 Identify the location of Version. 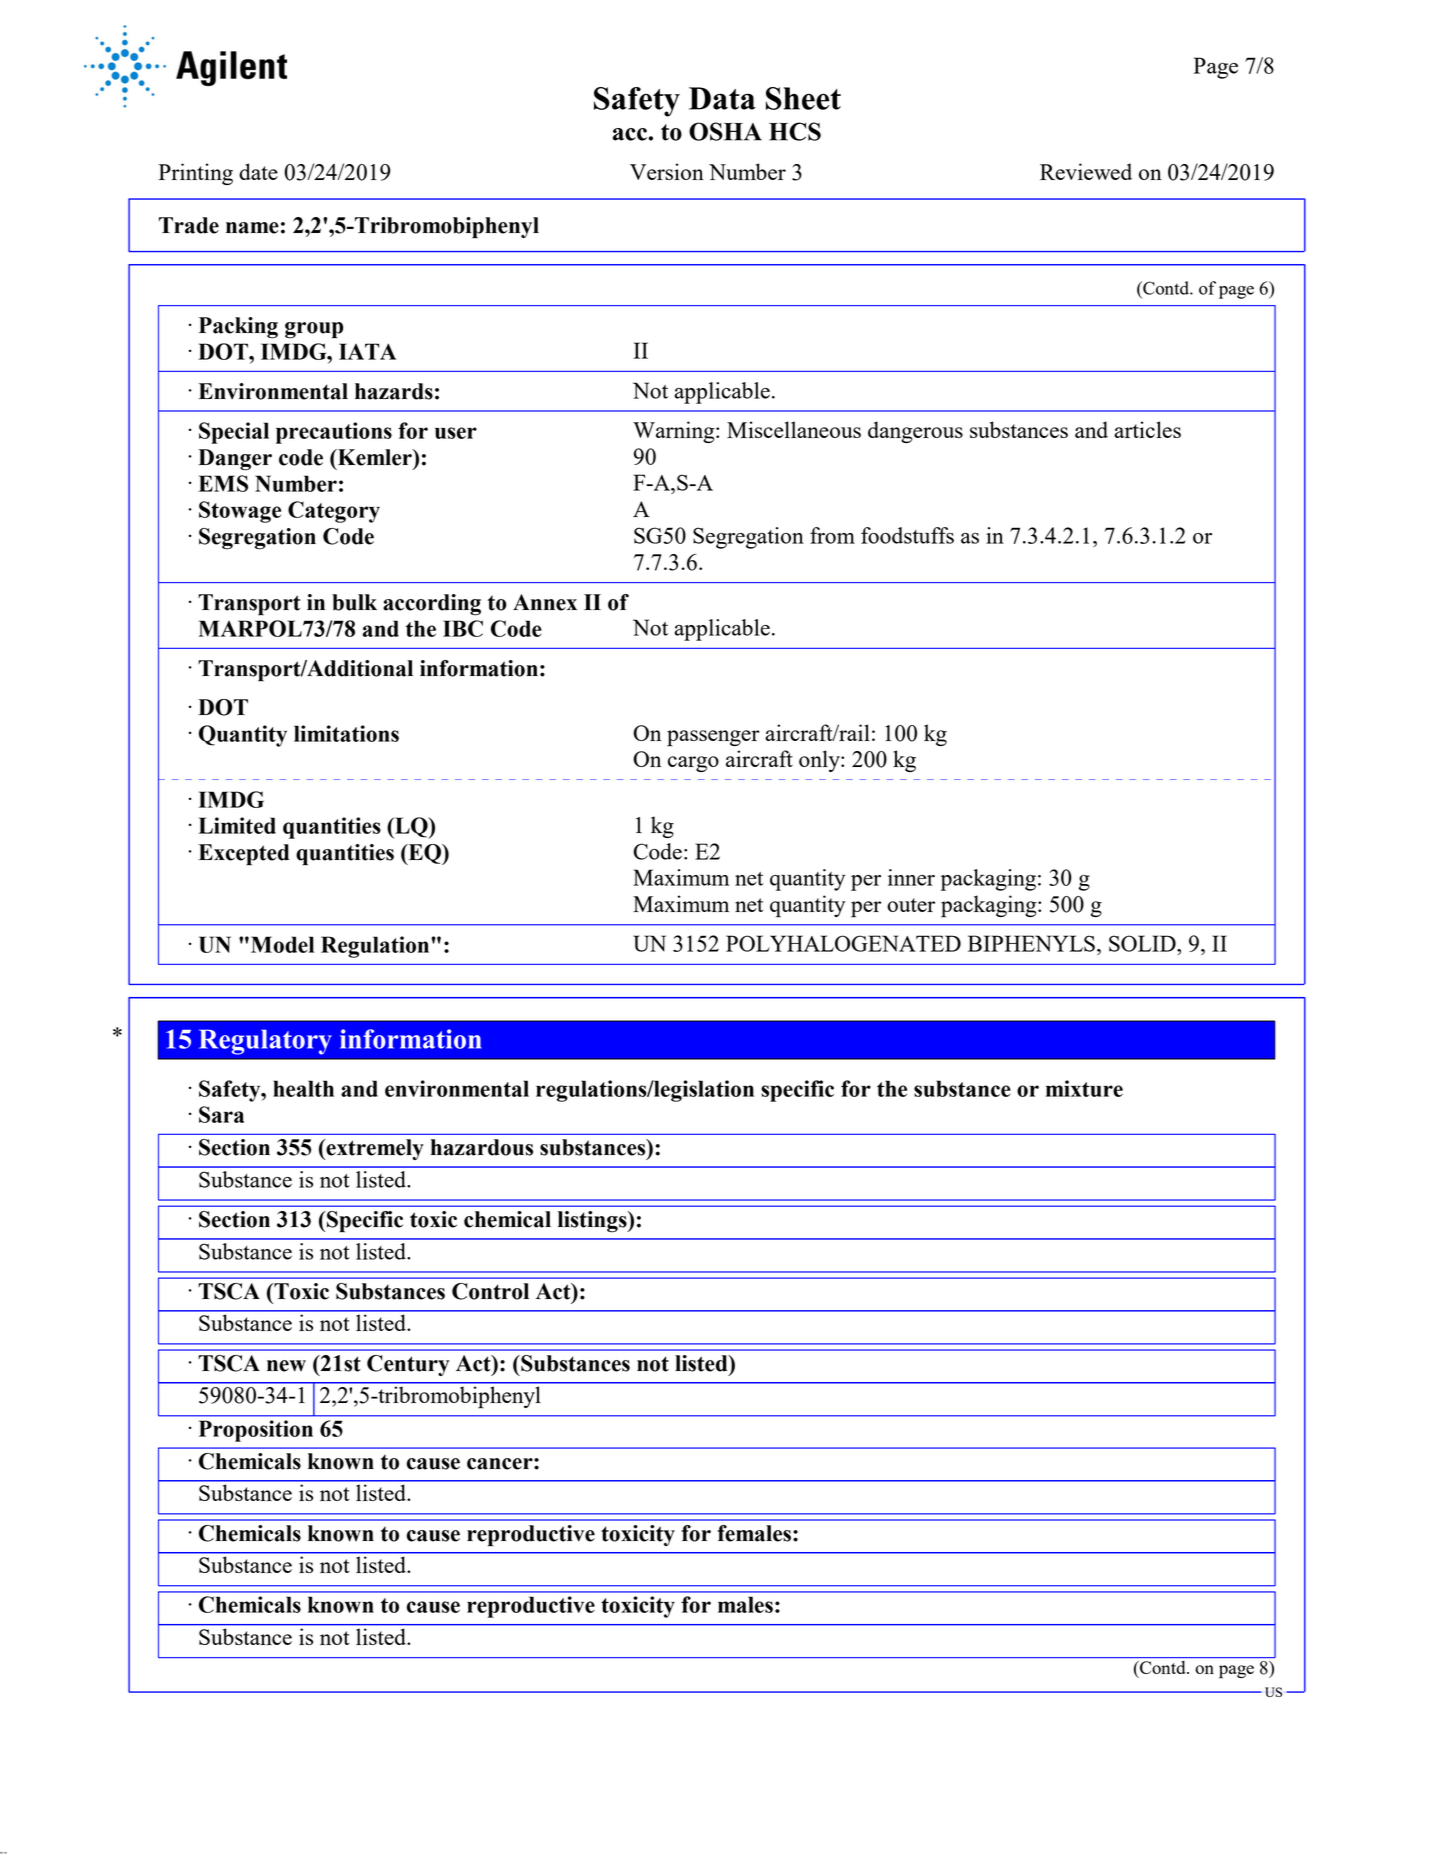
(667, 171).
